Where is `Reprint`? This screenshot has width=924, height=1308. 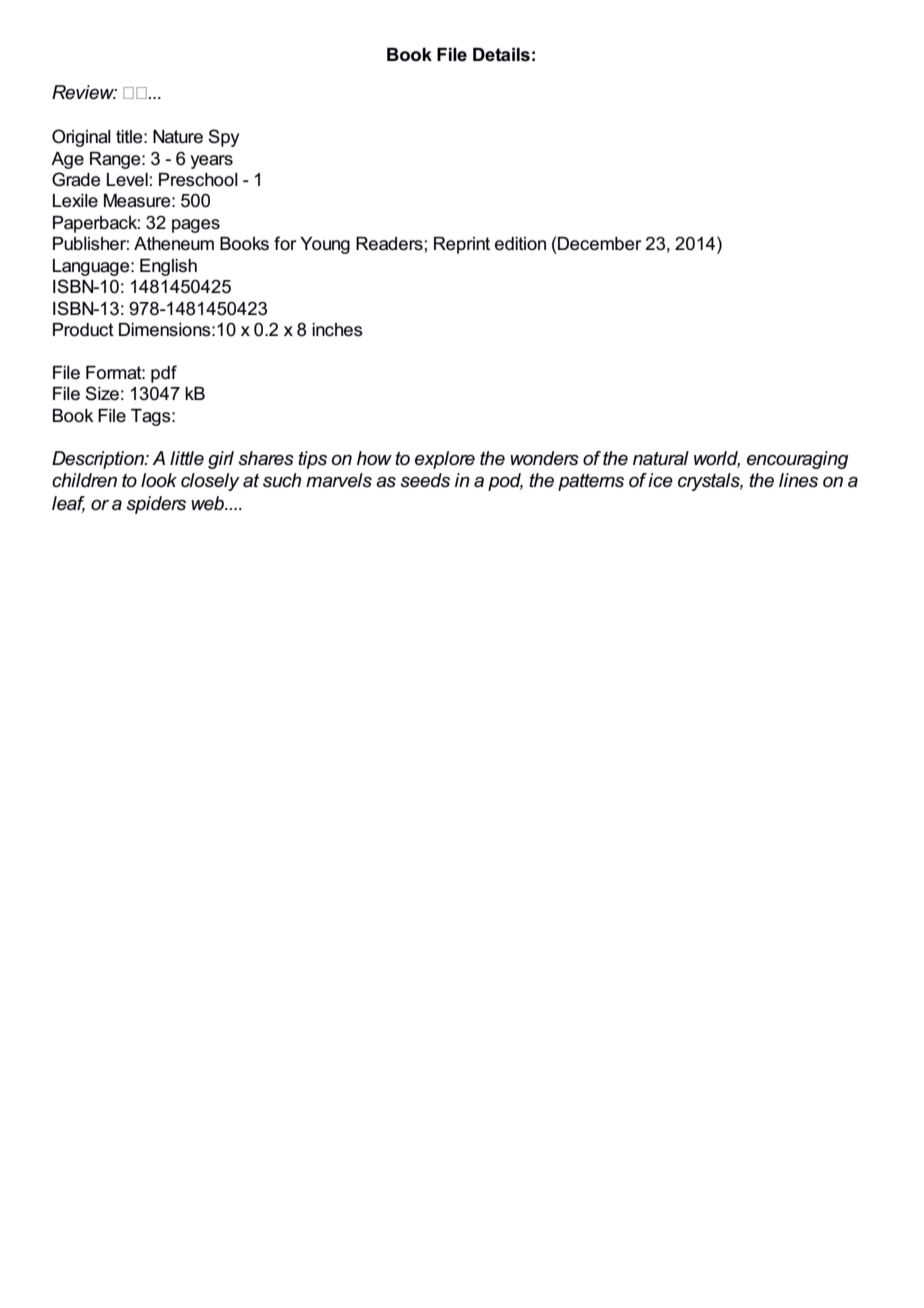 Reprint is located at coordinates (462, 245).
